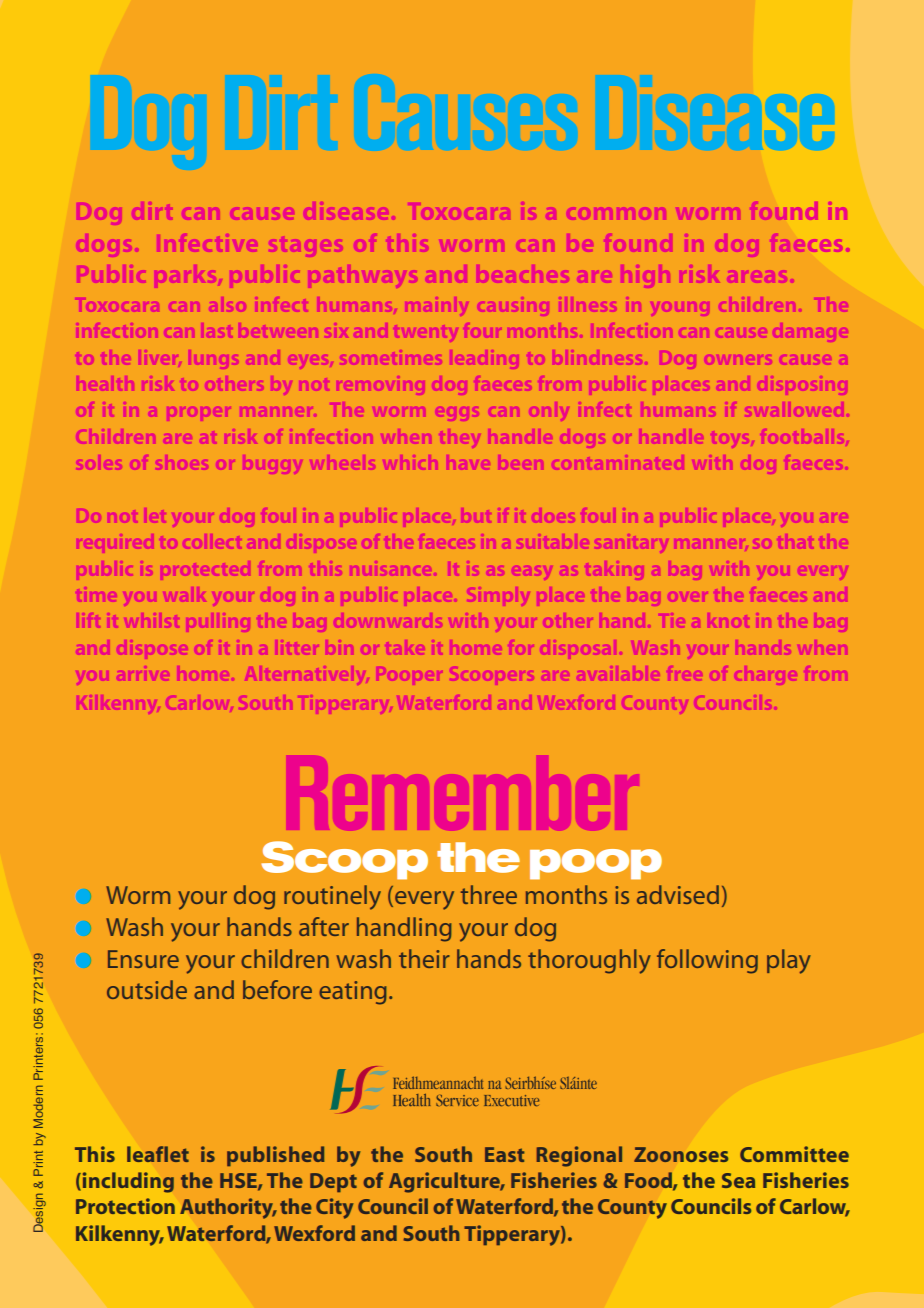 The width and height of the screenshot is (924, 1308). What do you see at coordinates (127, 1182) in the screenshot?
I see `including` at bounding box center [127, 1182].
